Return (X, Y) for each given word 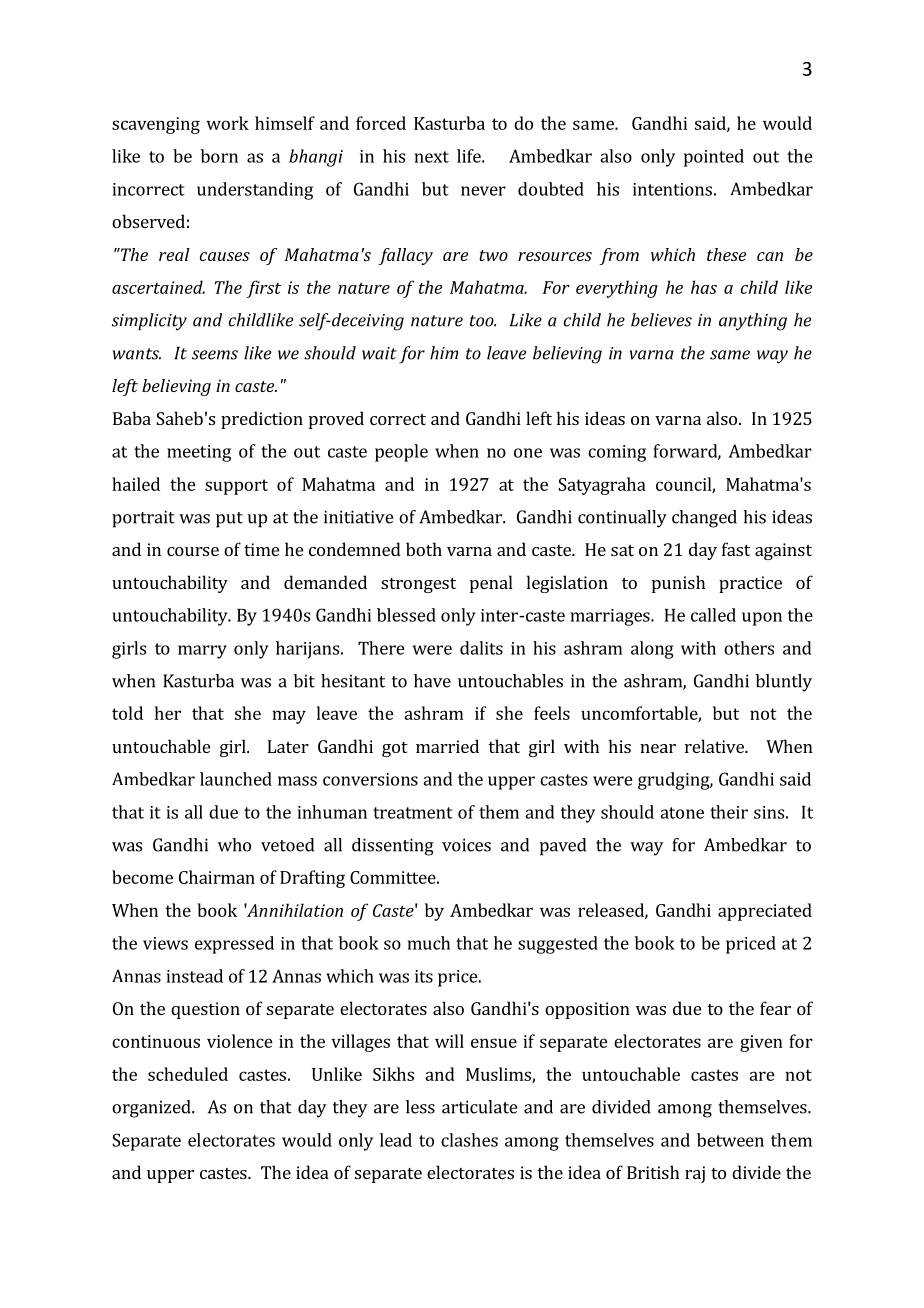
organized (152, 1109)
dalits (481, 648)
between (730, 1140)
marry (202, 652)
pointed (714, 158)
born (219, 156)
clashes (469, 1140)
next (432, 157)
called (713, 615)
